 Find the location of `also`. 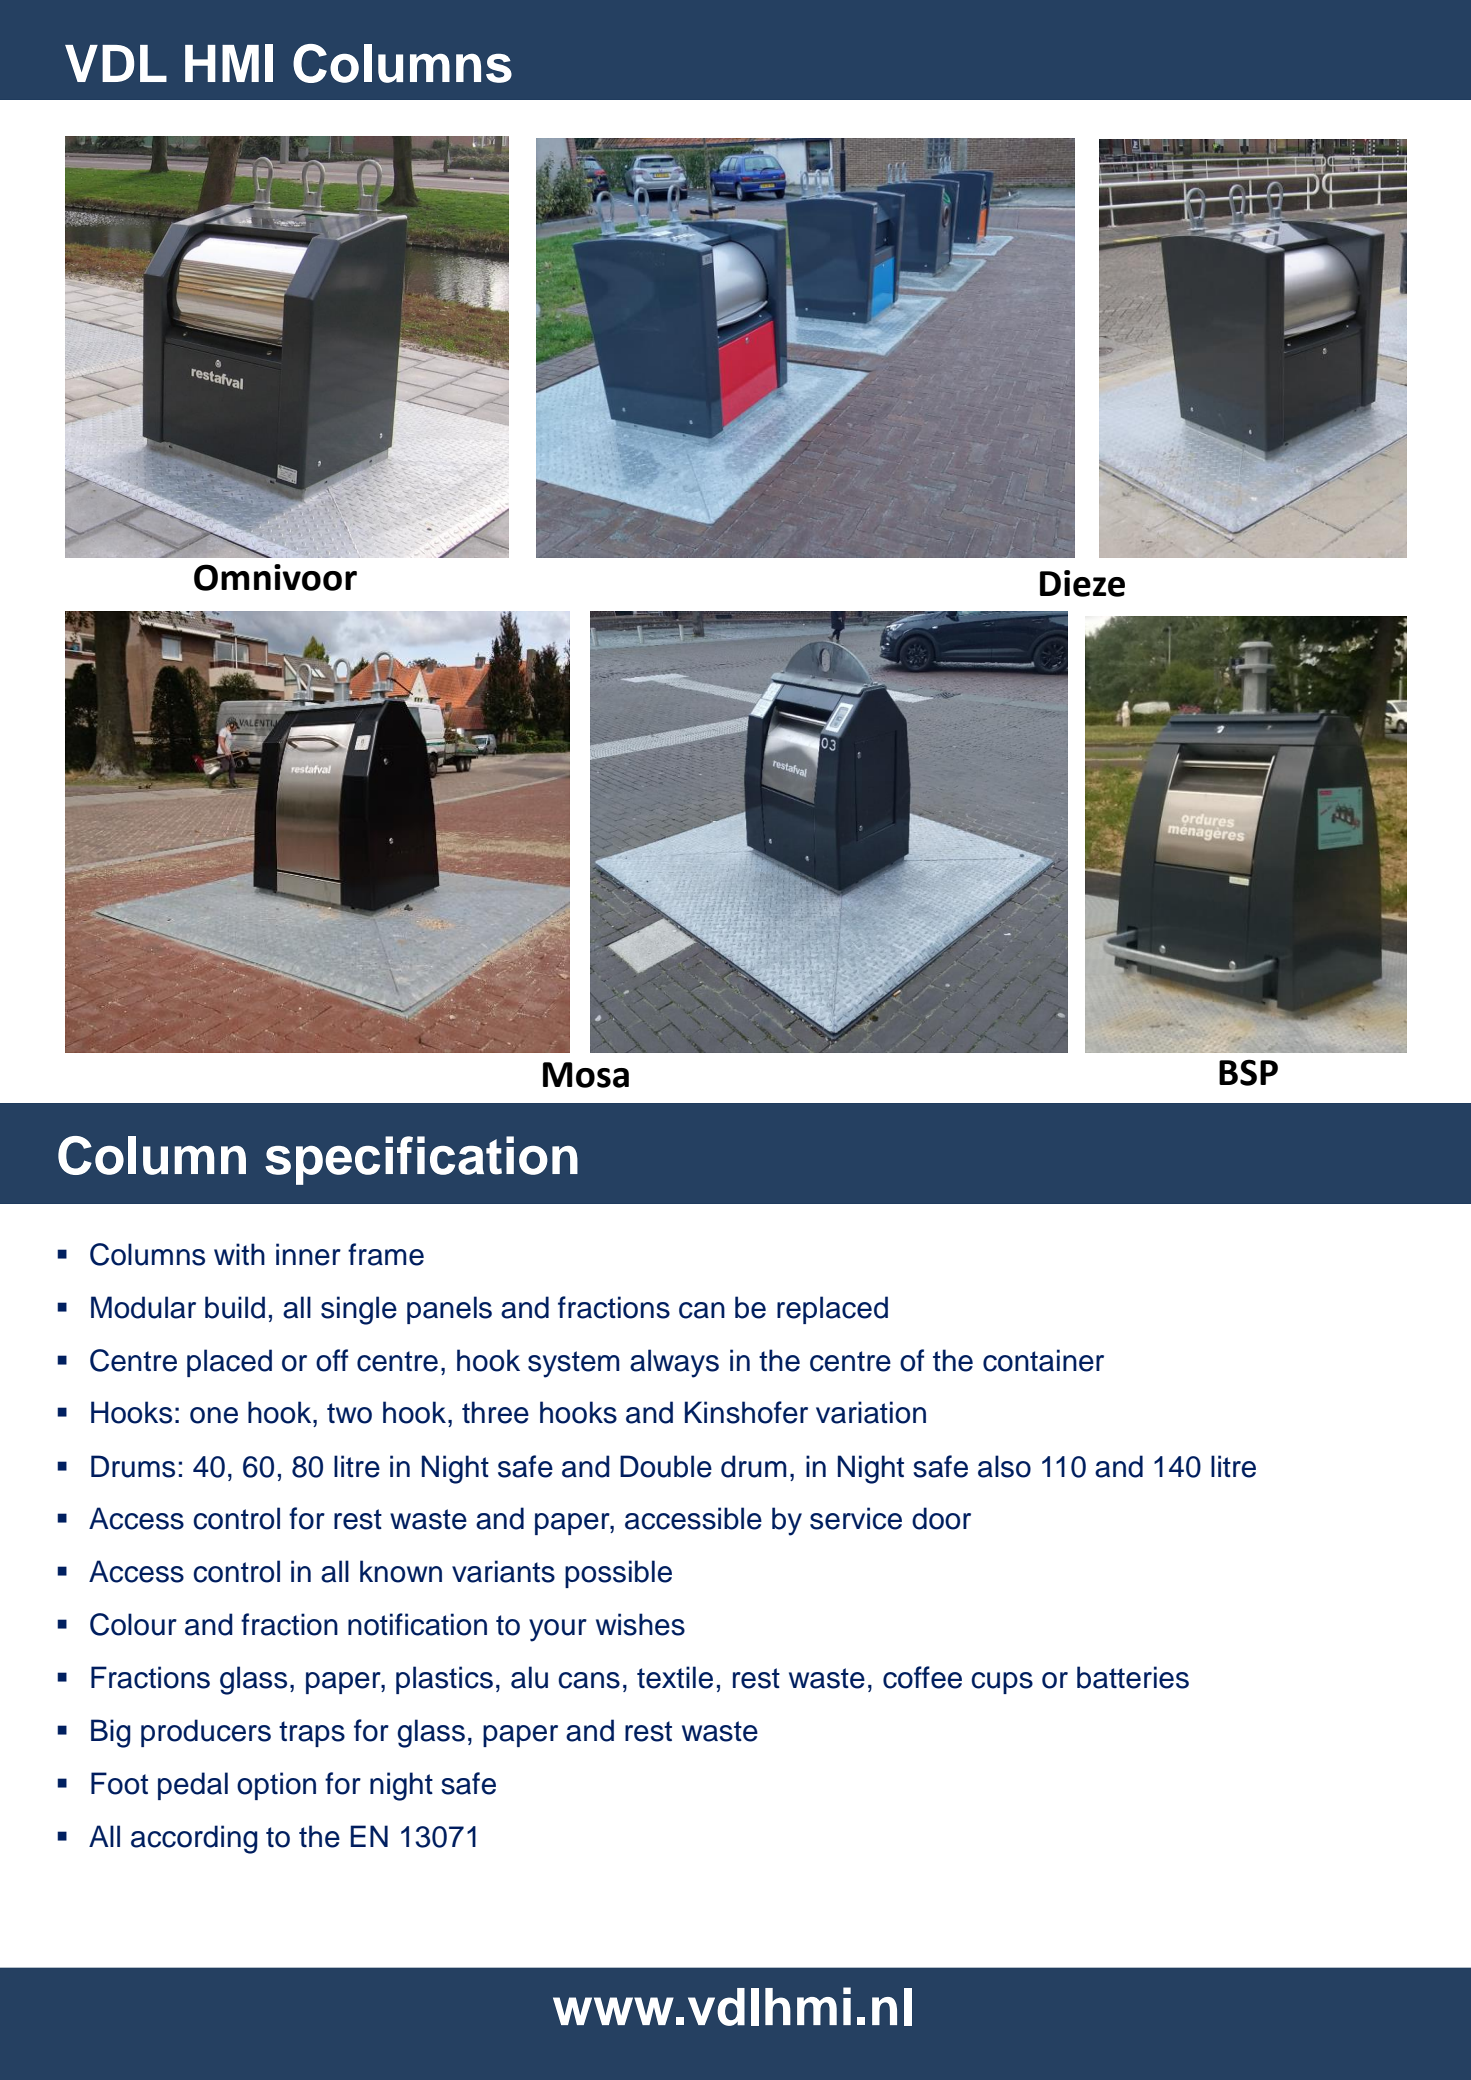

also is located at coordinates (1004, 1466).
